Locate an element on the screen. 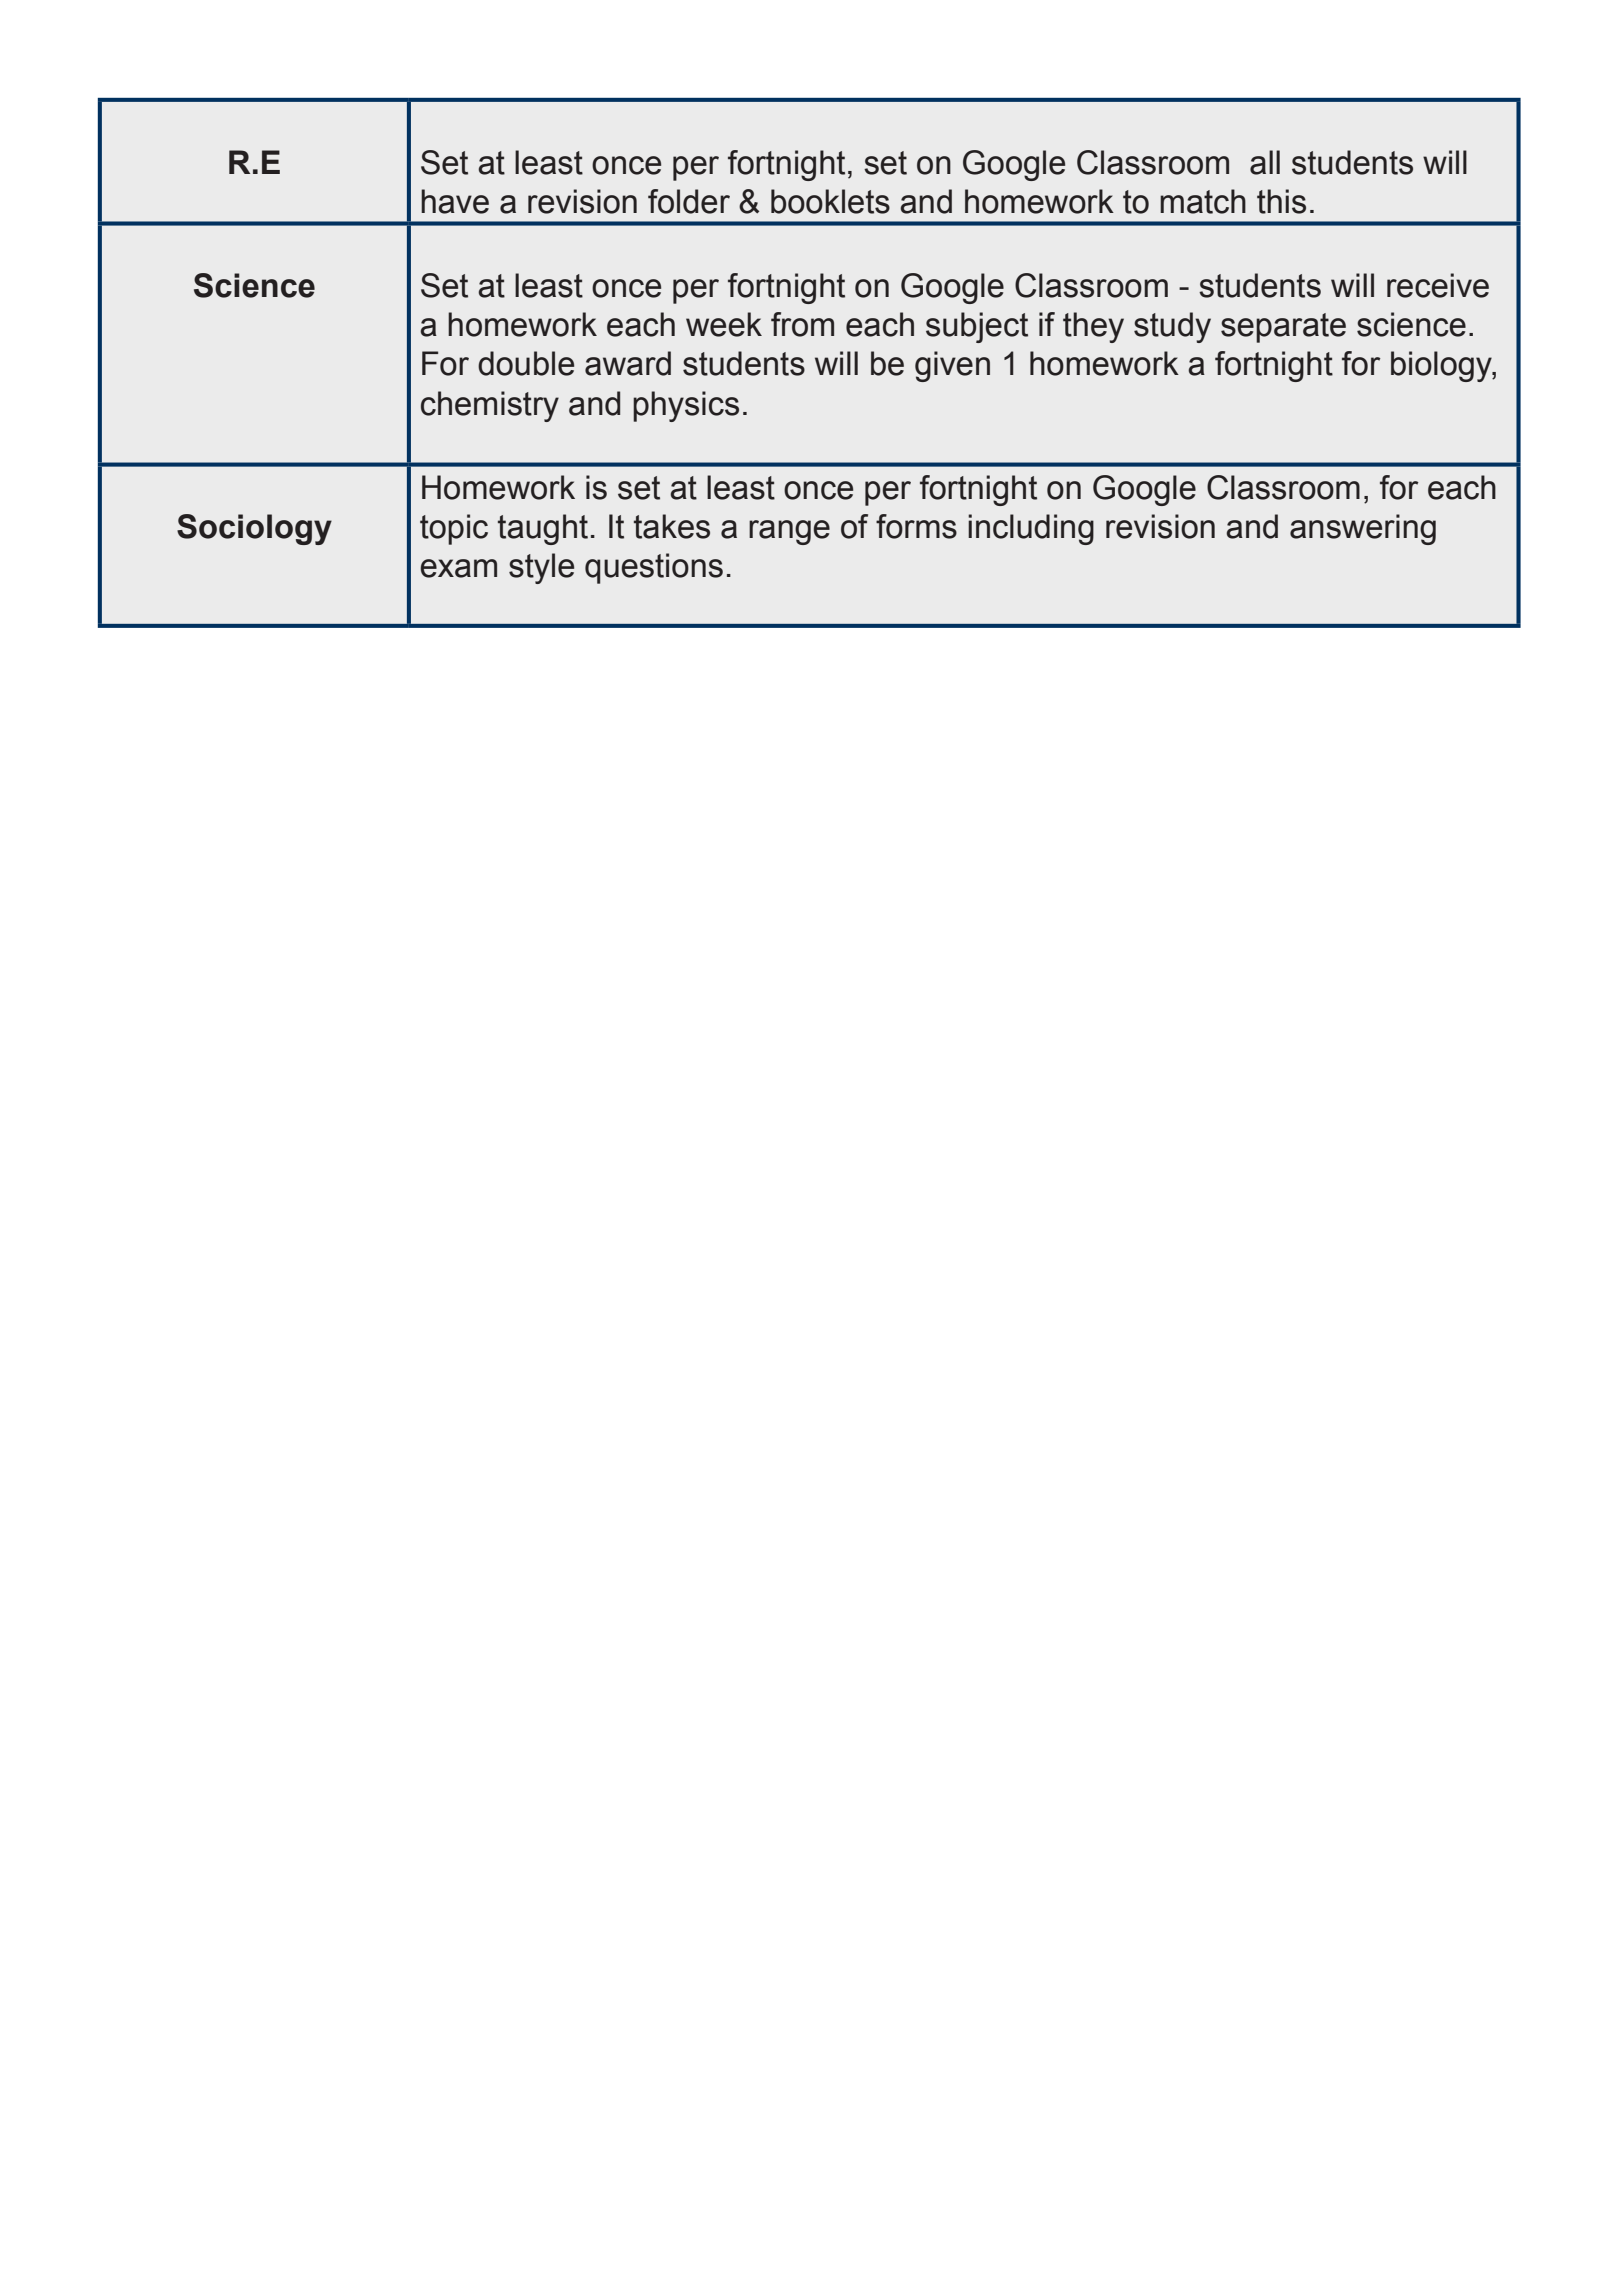 Image resolution: width=1617 pixels, height=2287 pixels. exam is located at coordinates (458, 568).
